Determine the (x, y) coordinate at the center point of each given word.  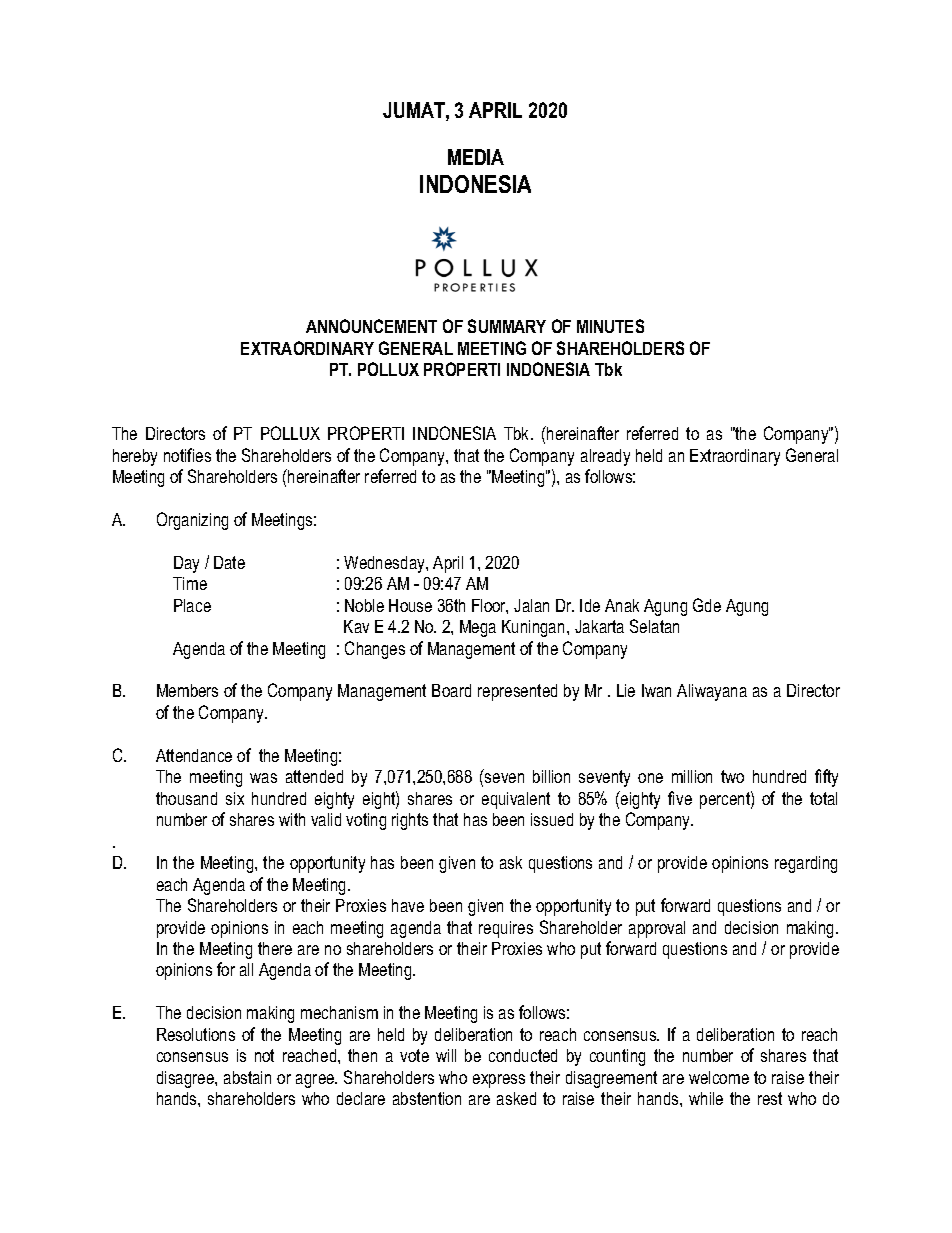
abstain (247, 1077)
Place (192, 605)
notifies (187, 455)
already (605, 457)
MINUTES (610, 326)
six (235, 798)
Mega (478, 628)
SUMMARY (507, 326)
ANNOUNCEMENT (371, 326)
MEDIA (476, 157)
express (499, 1081)
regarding (806, 864)
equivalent (516, 800)
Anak (622, 605)
